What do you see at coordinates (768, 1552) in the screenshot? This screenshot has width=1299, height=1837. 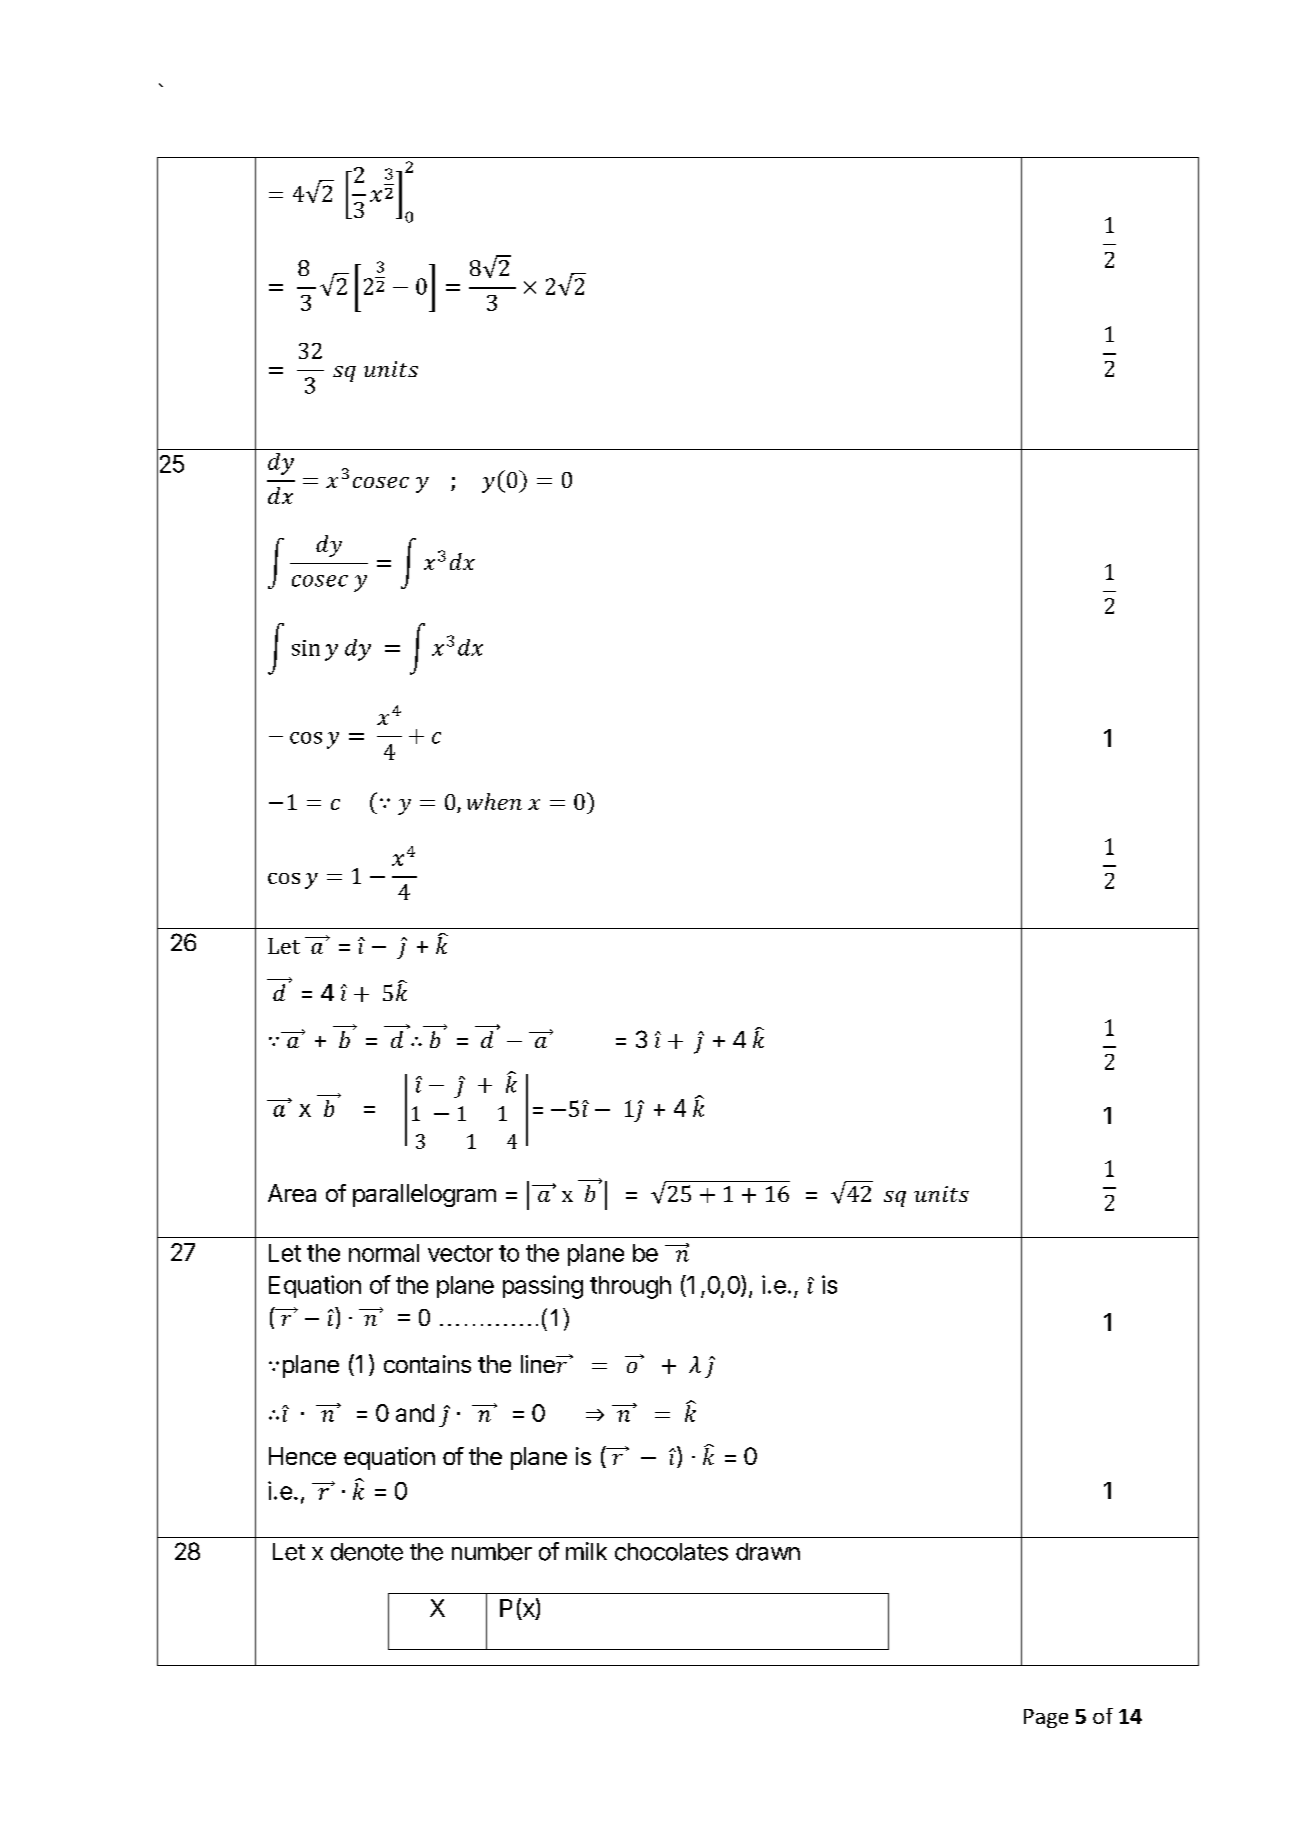 I see `drawn` at bounding box center [768, 1552].
